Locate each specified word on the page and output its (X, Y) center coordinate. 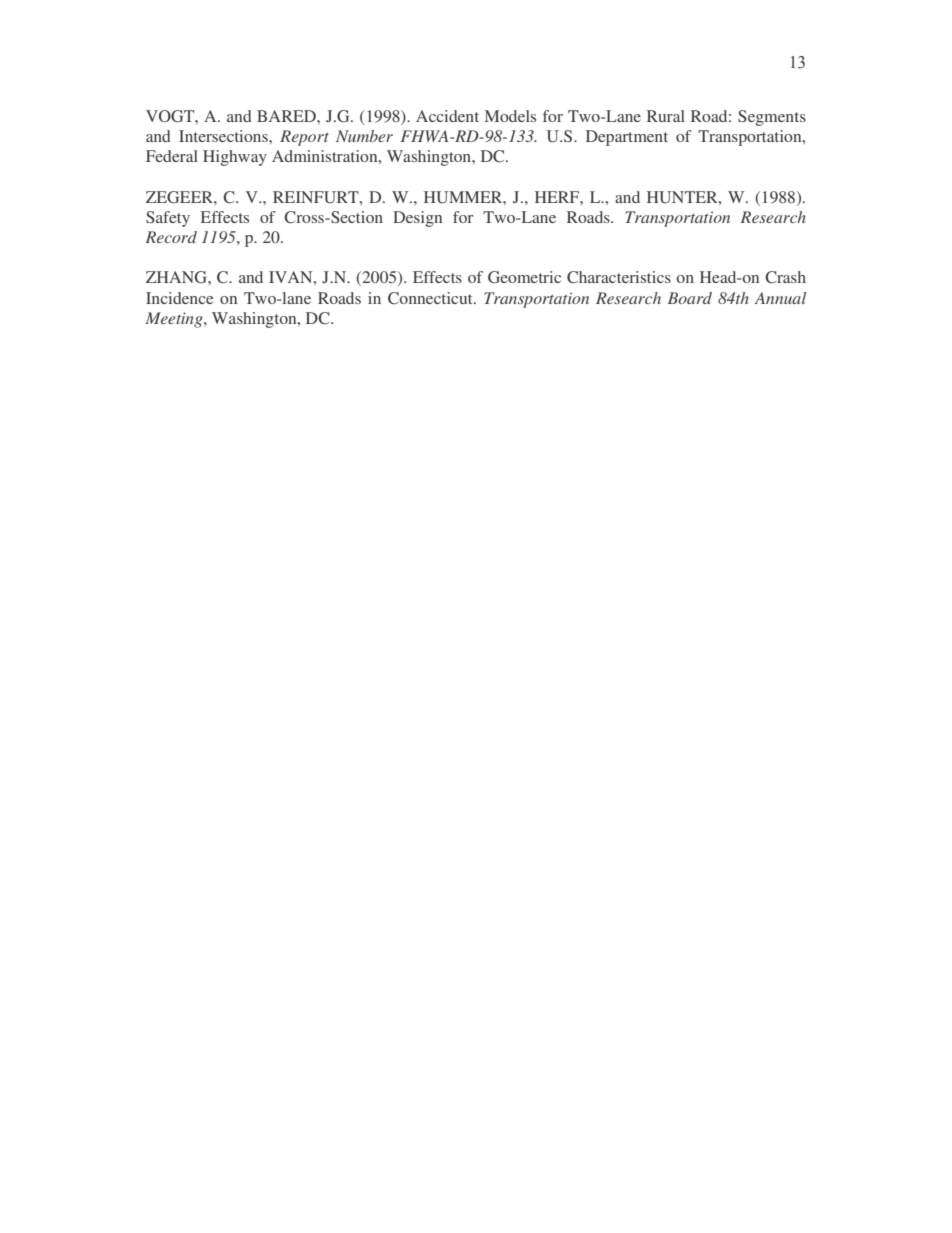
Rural (666, 116)
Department (627, 138)
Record (171, 237)
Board (690, 298)
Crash (785, 277)
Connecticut (431, 298)
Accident (447, 116)
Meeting (175, 320)
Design (417, 219)
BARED (287, 116)
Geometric (524, 277)
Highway (235, 158)
